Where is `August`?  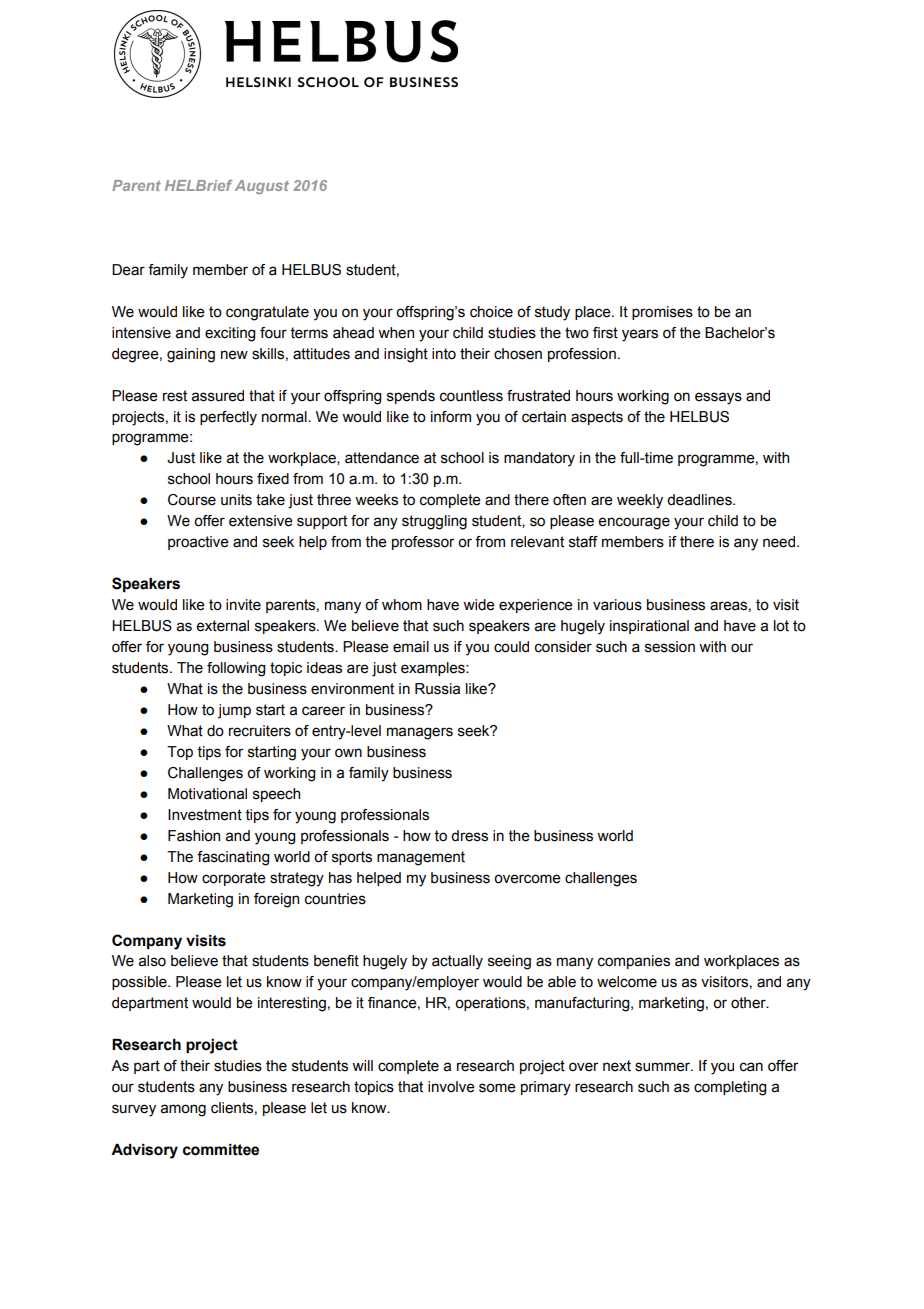 August is located at coordinates (262, 187).
